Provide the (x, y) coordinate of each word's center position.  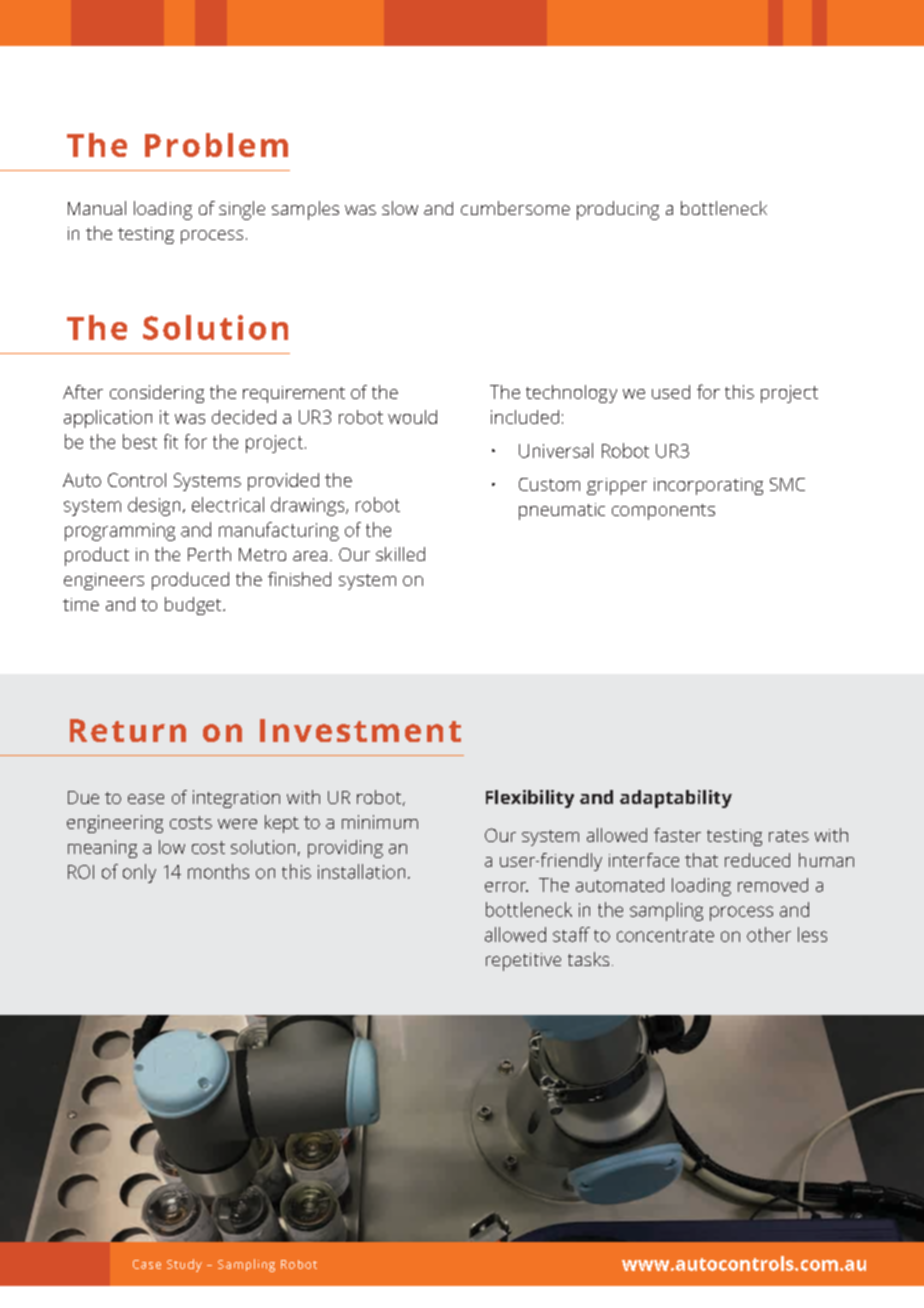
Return (128, 730)
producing (618, 210)
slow (400, 208)
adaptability (676, 799)
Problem (216, 145)
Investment (360, 730)
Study (184, 1265)
